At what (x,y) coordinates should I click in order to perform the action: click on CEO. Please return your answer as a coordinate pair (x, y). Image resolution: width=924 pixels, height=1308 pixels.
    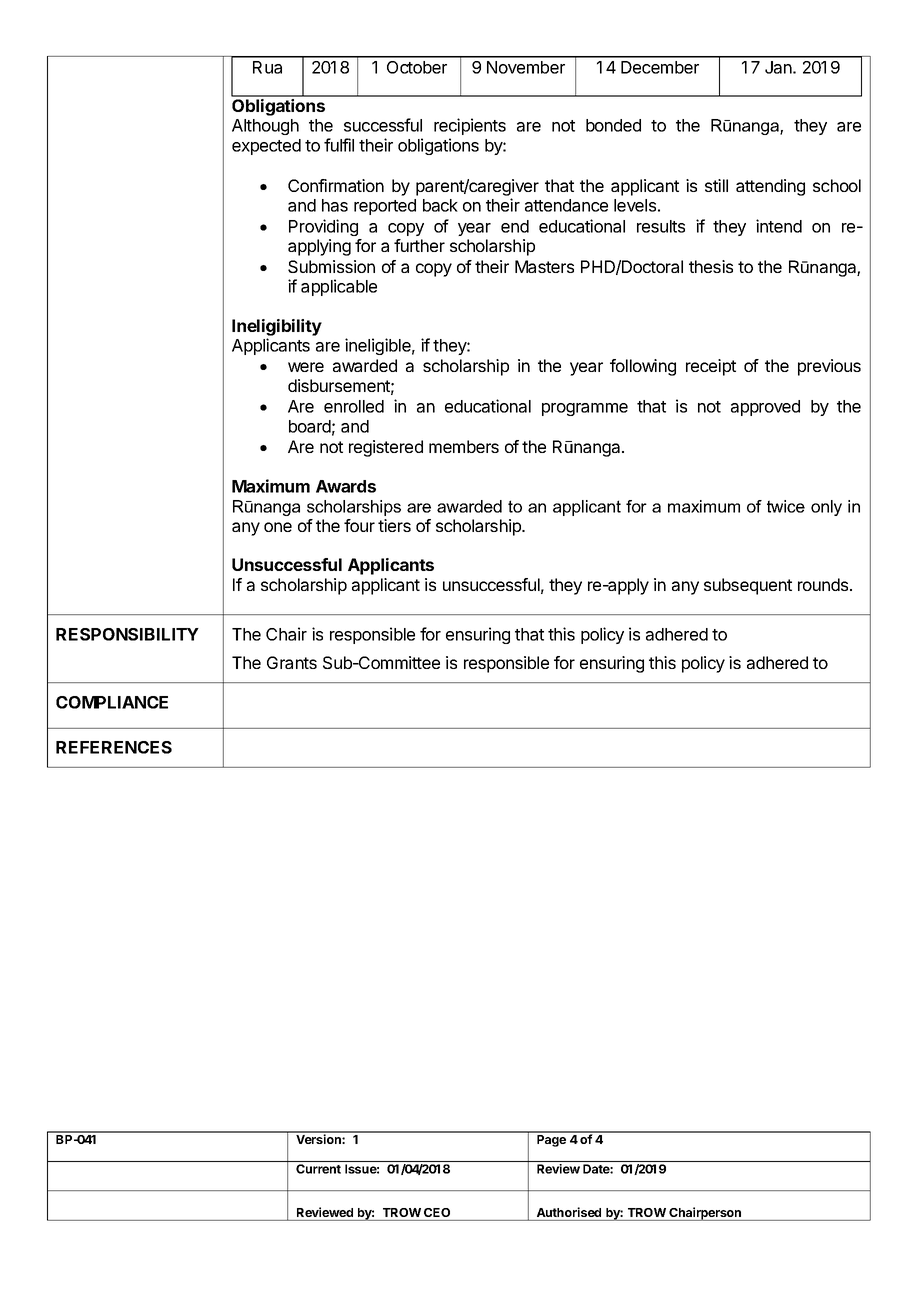
    Looking at the image, I should click on (437, 1212).
